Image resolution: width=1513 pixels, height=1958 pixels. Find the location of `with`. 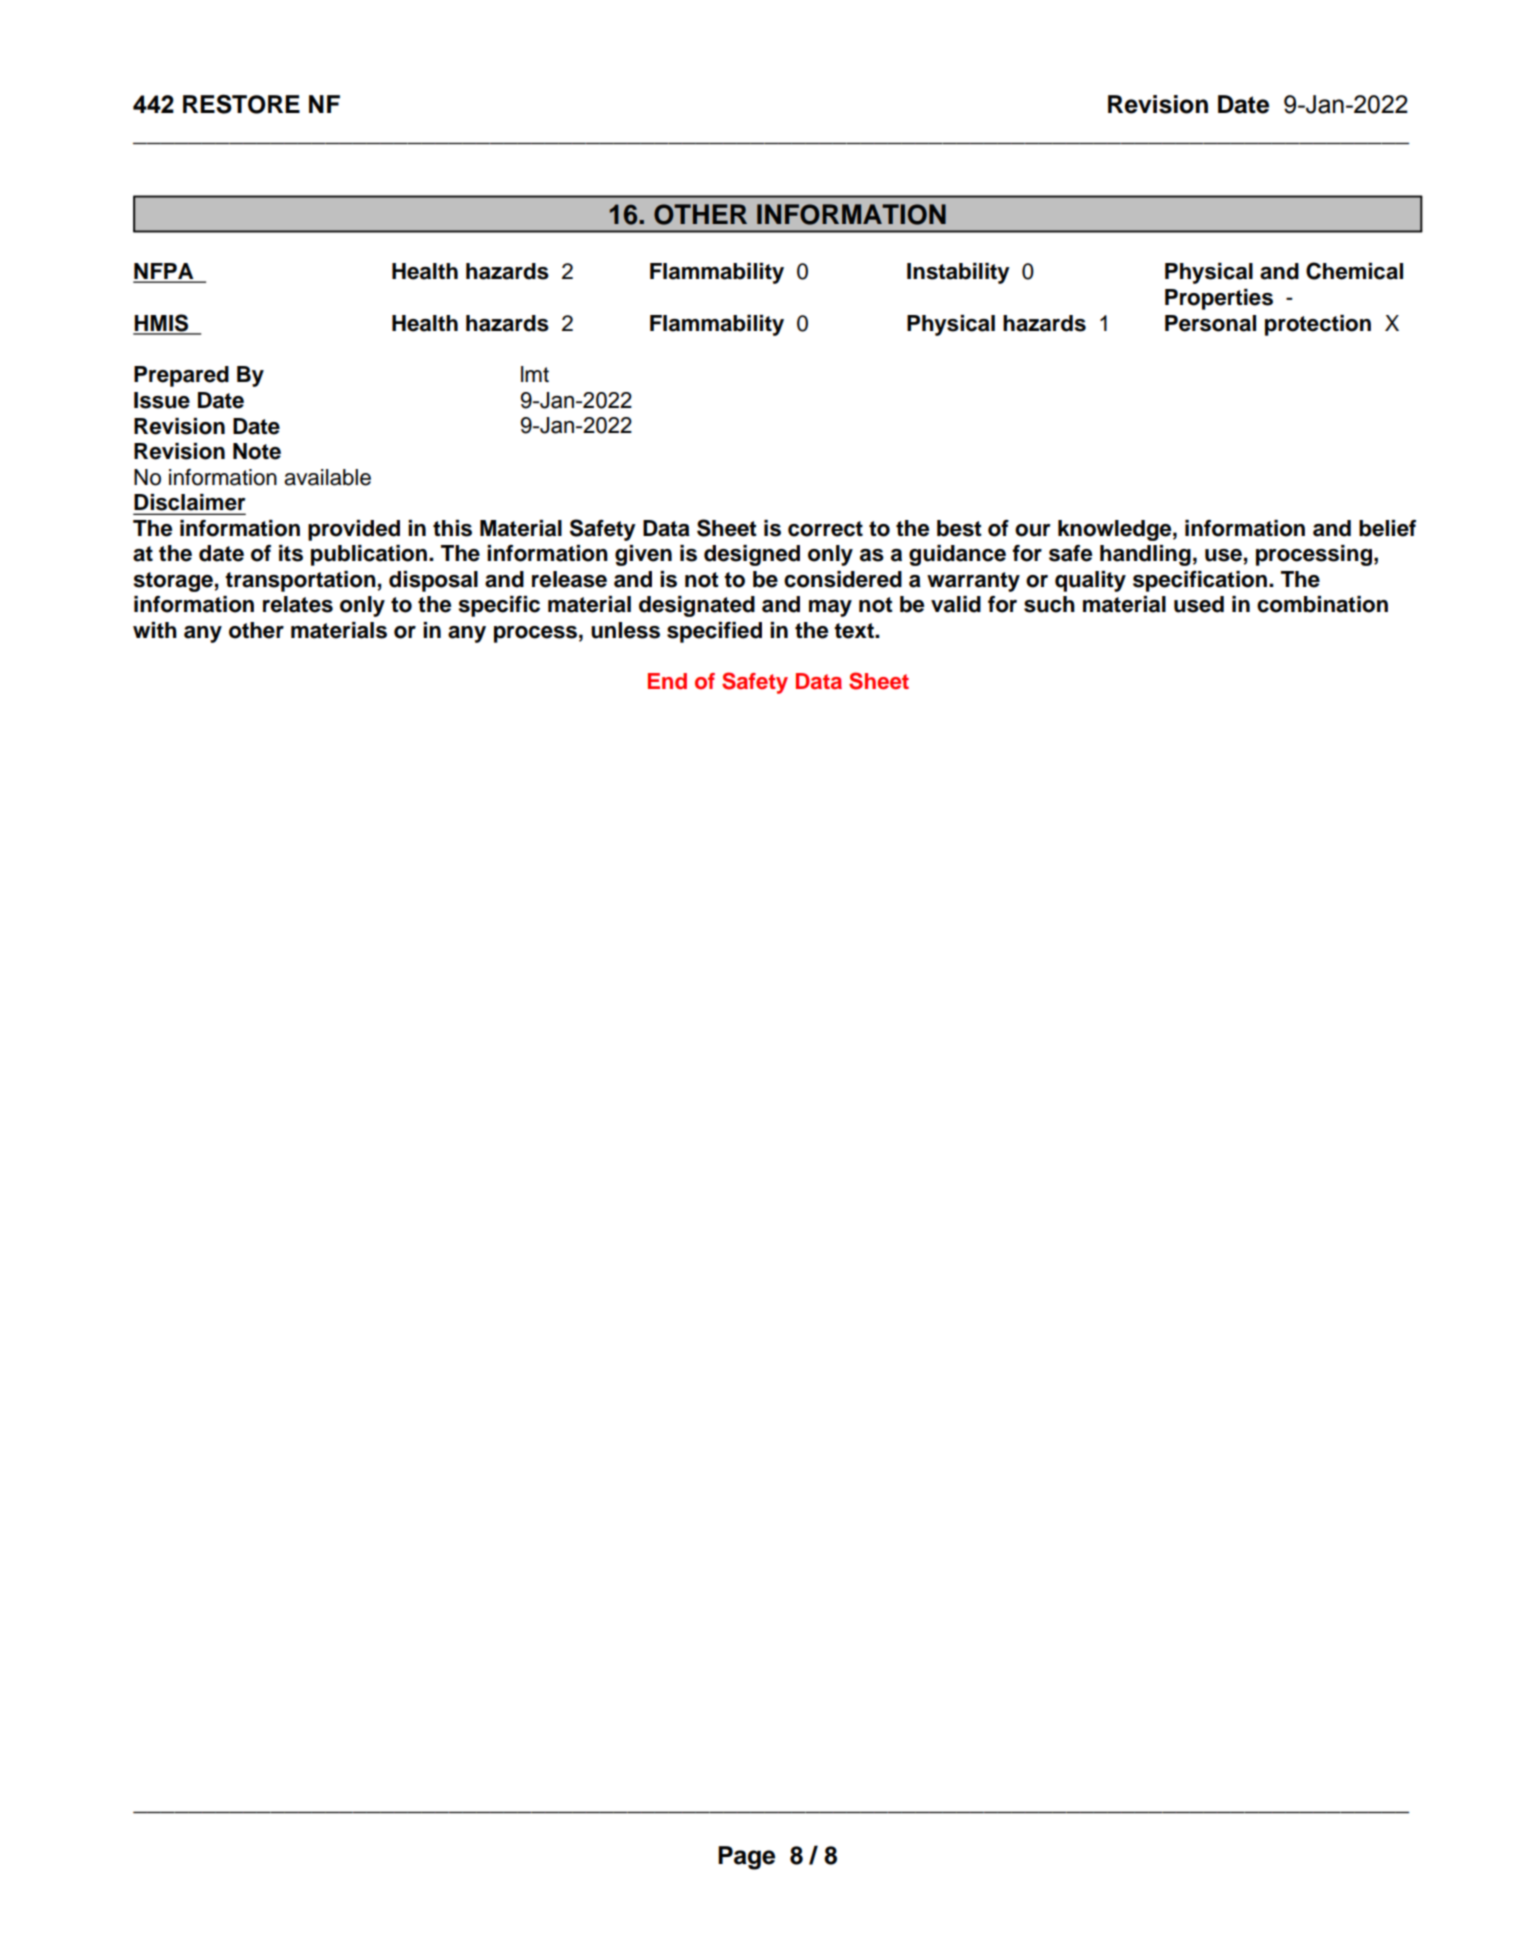

with is located at coordinates (155, 630).
